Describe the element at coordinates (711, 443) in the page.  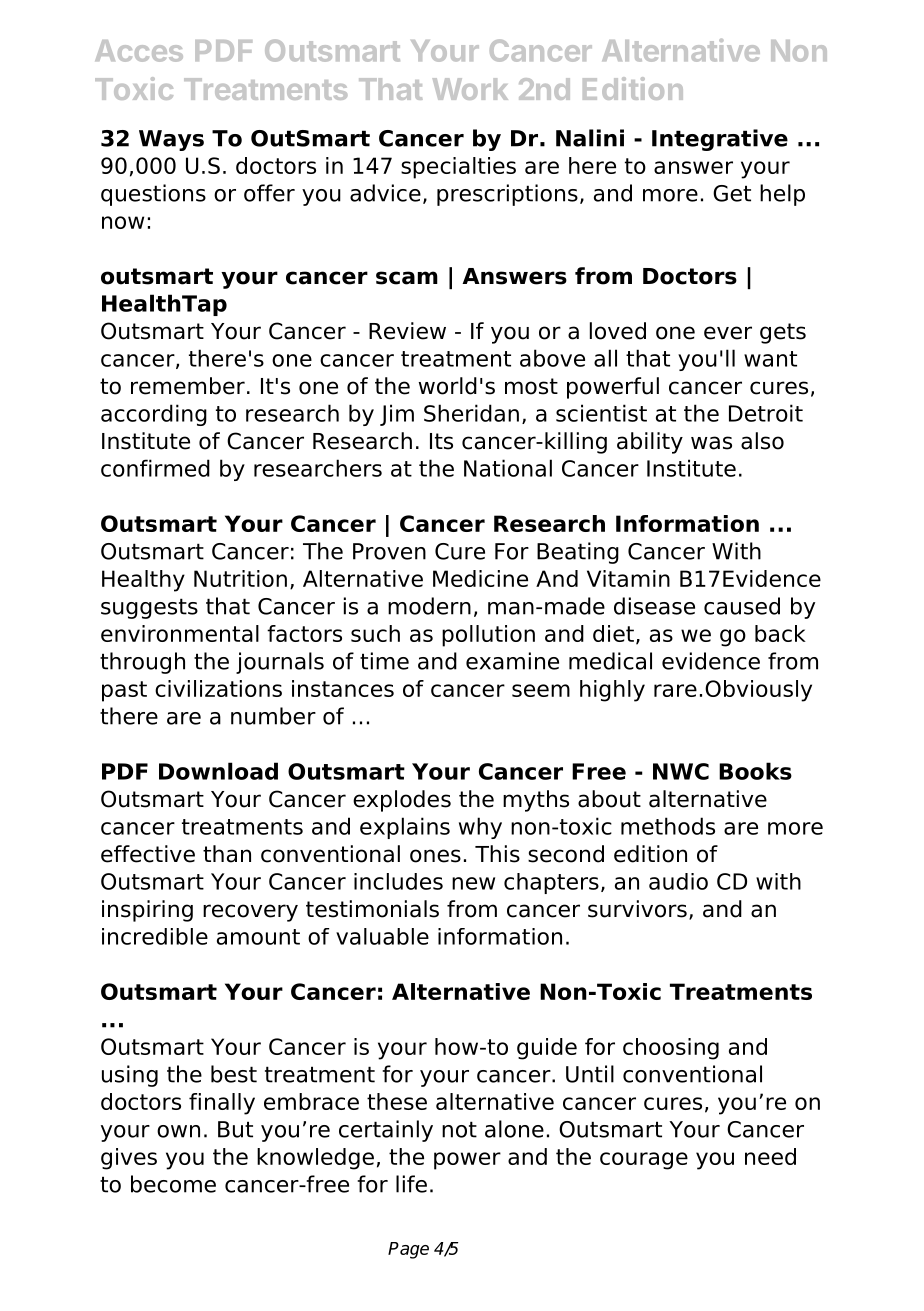
I see `was` at that location.
